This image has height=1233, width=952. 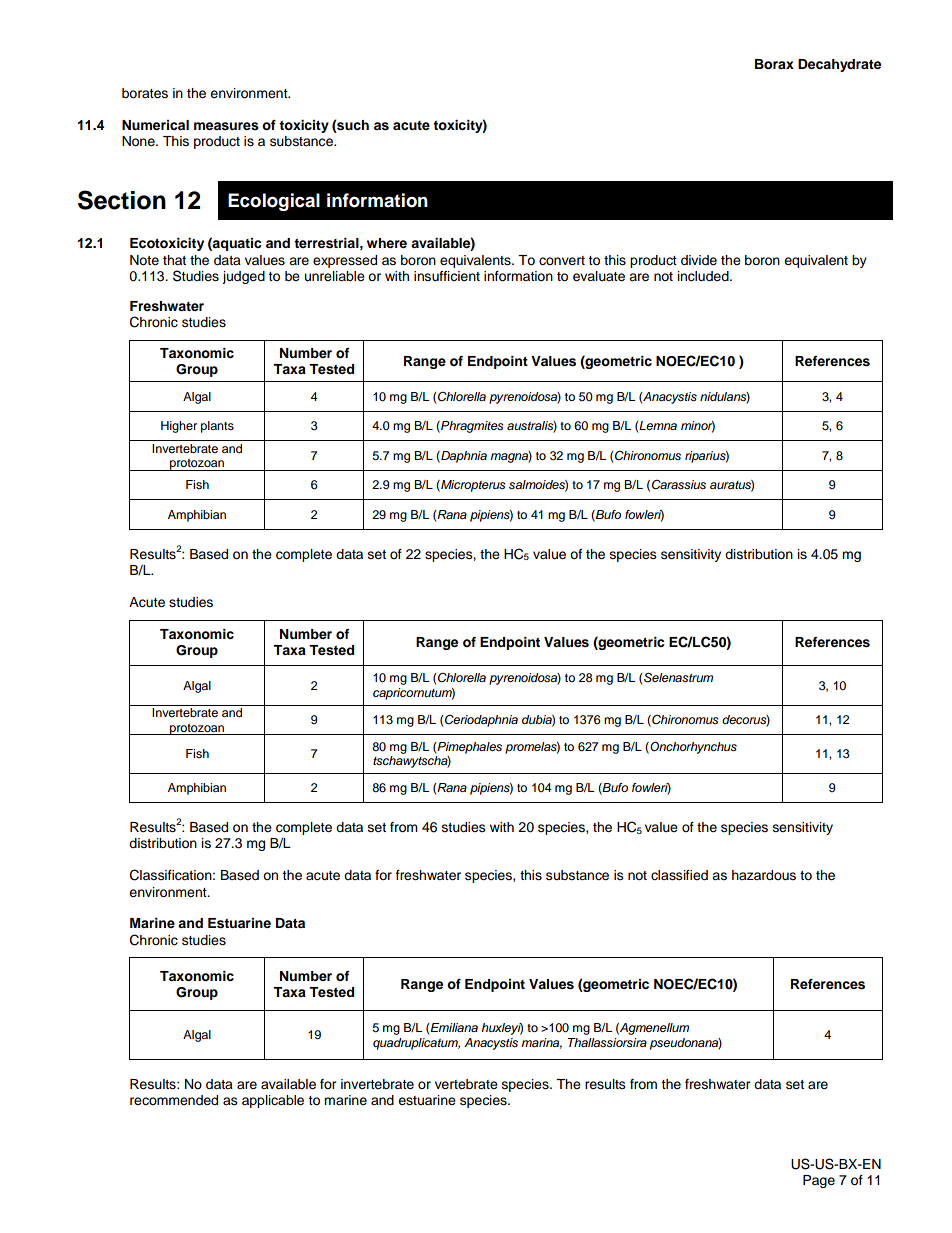 I want to click on classified, so click(x=679, y=875).
